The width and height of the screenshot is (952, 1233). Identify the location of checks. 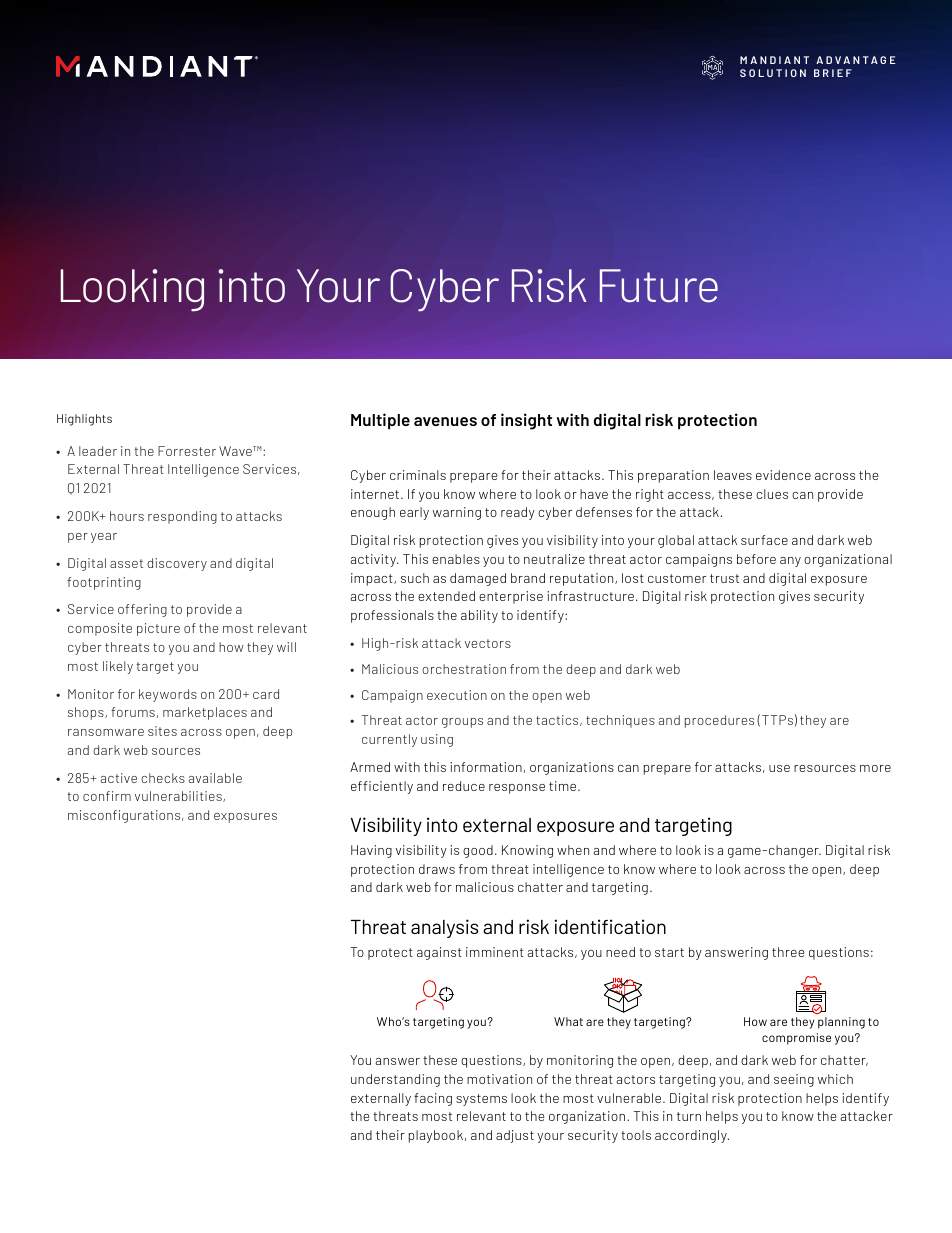
(163, 778).
